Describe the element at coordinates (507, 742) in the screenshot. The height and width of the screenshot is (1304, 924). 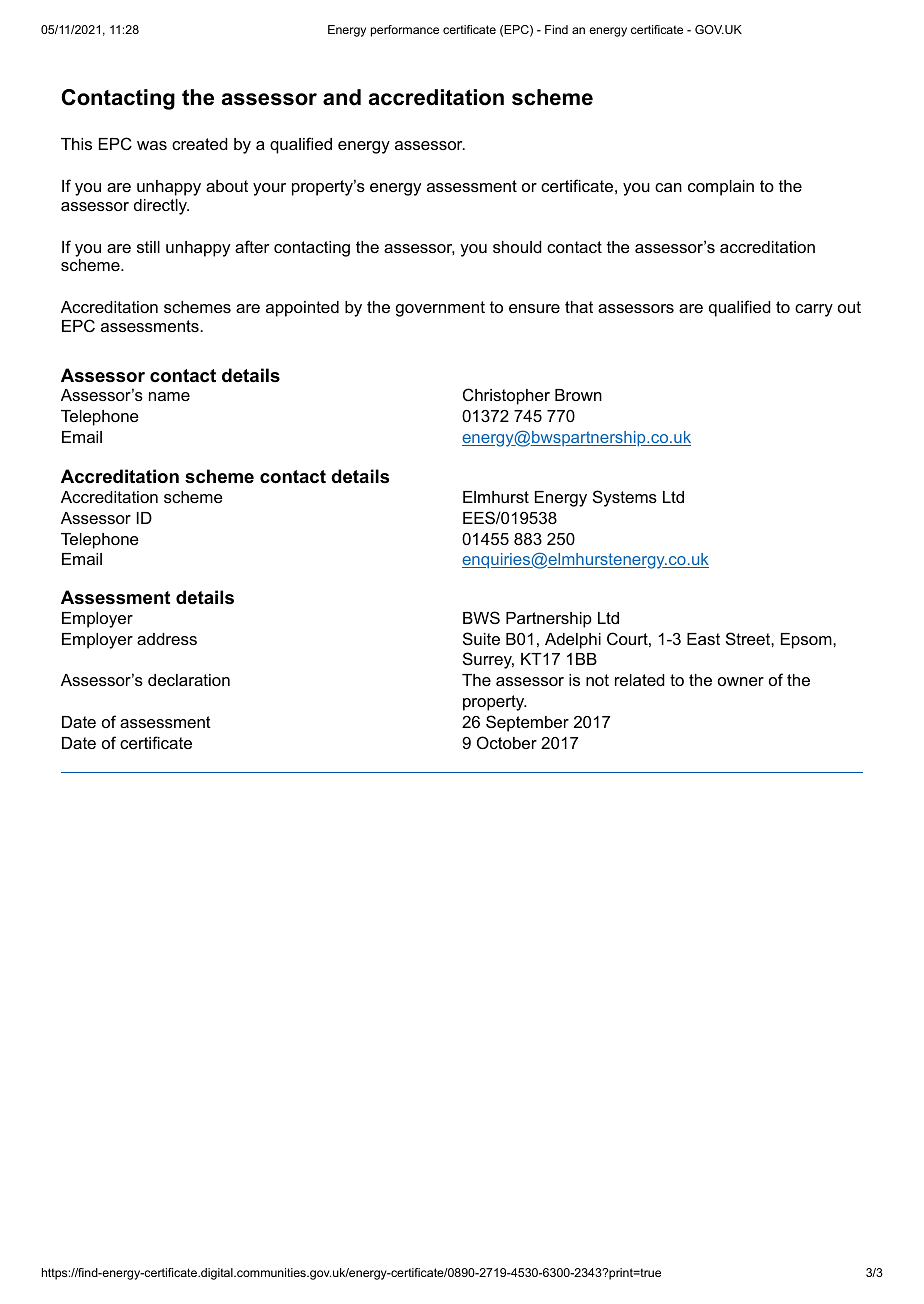
I see `October` at that location.
